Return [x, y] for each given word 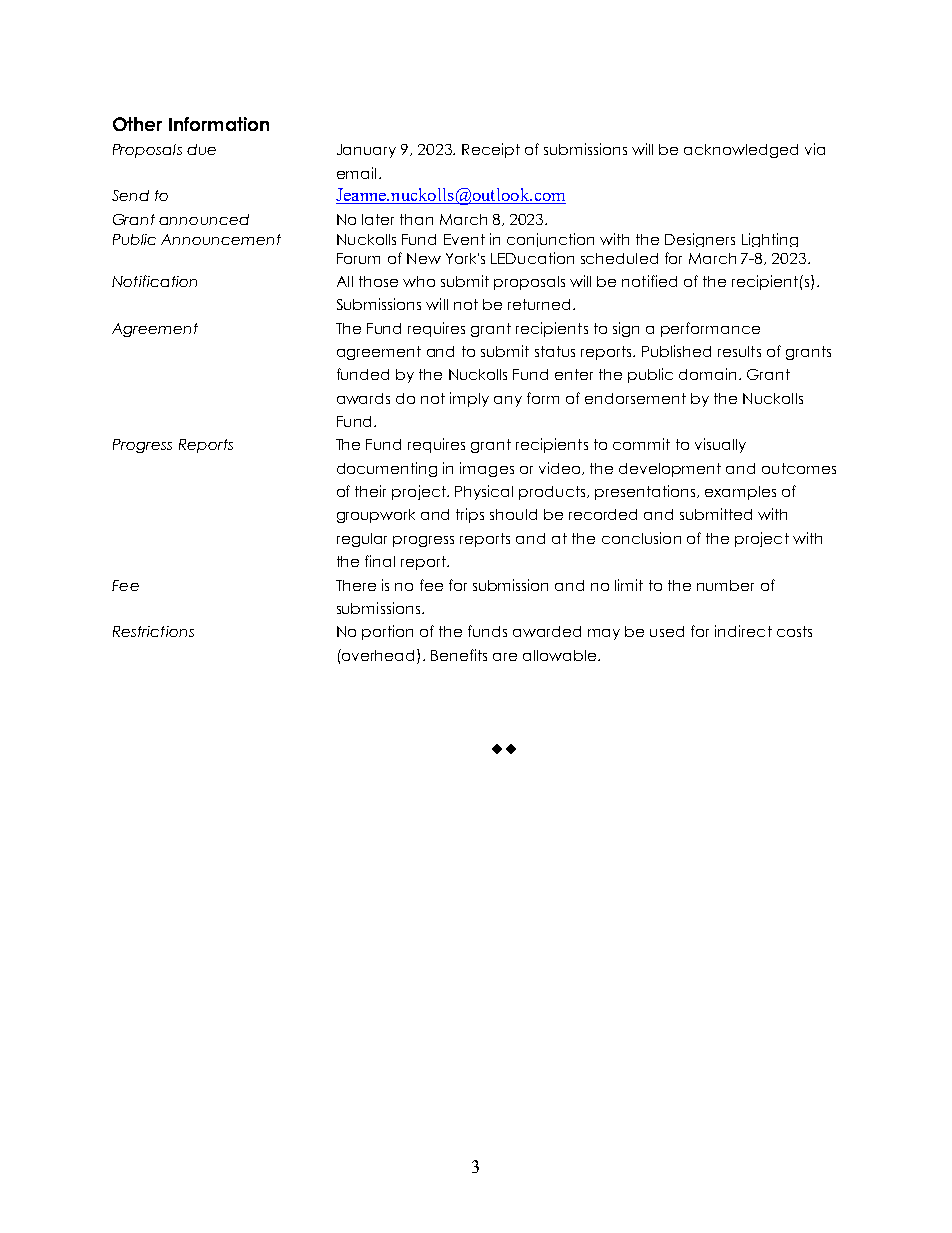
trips [470, 515]
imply [469, 399]
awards [363, 398]
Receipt [491, 150]
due [201, 149]
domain [709, 374]
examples [740, 493]
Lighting [770, 240]
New [424, 258]
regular [362, 540]
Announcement [221, 239]
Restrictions [153, 631]
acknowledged [741, 151]
